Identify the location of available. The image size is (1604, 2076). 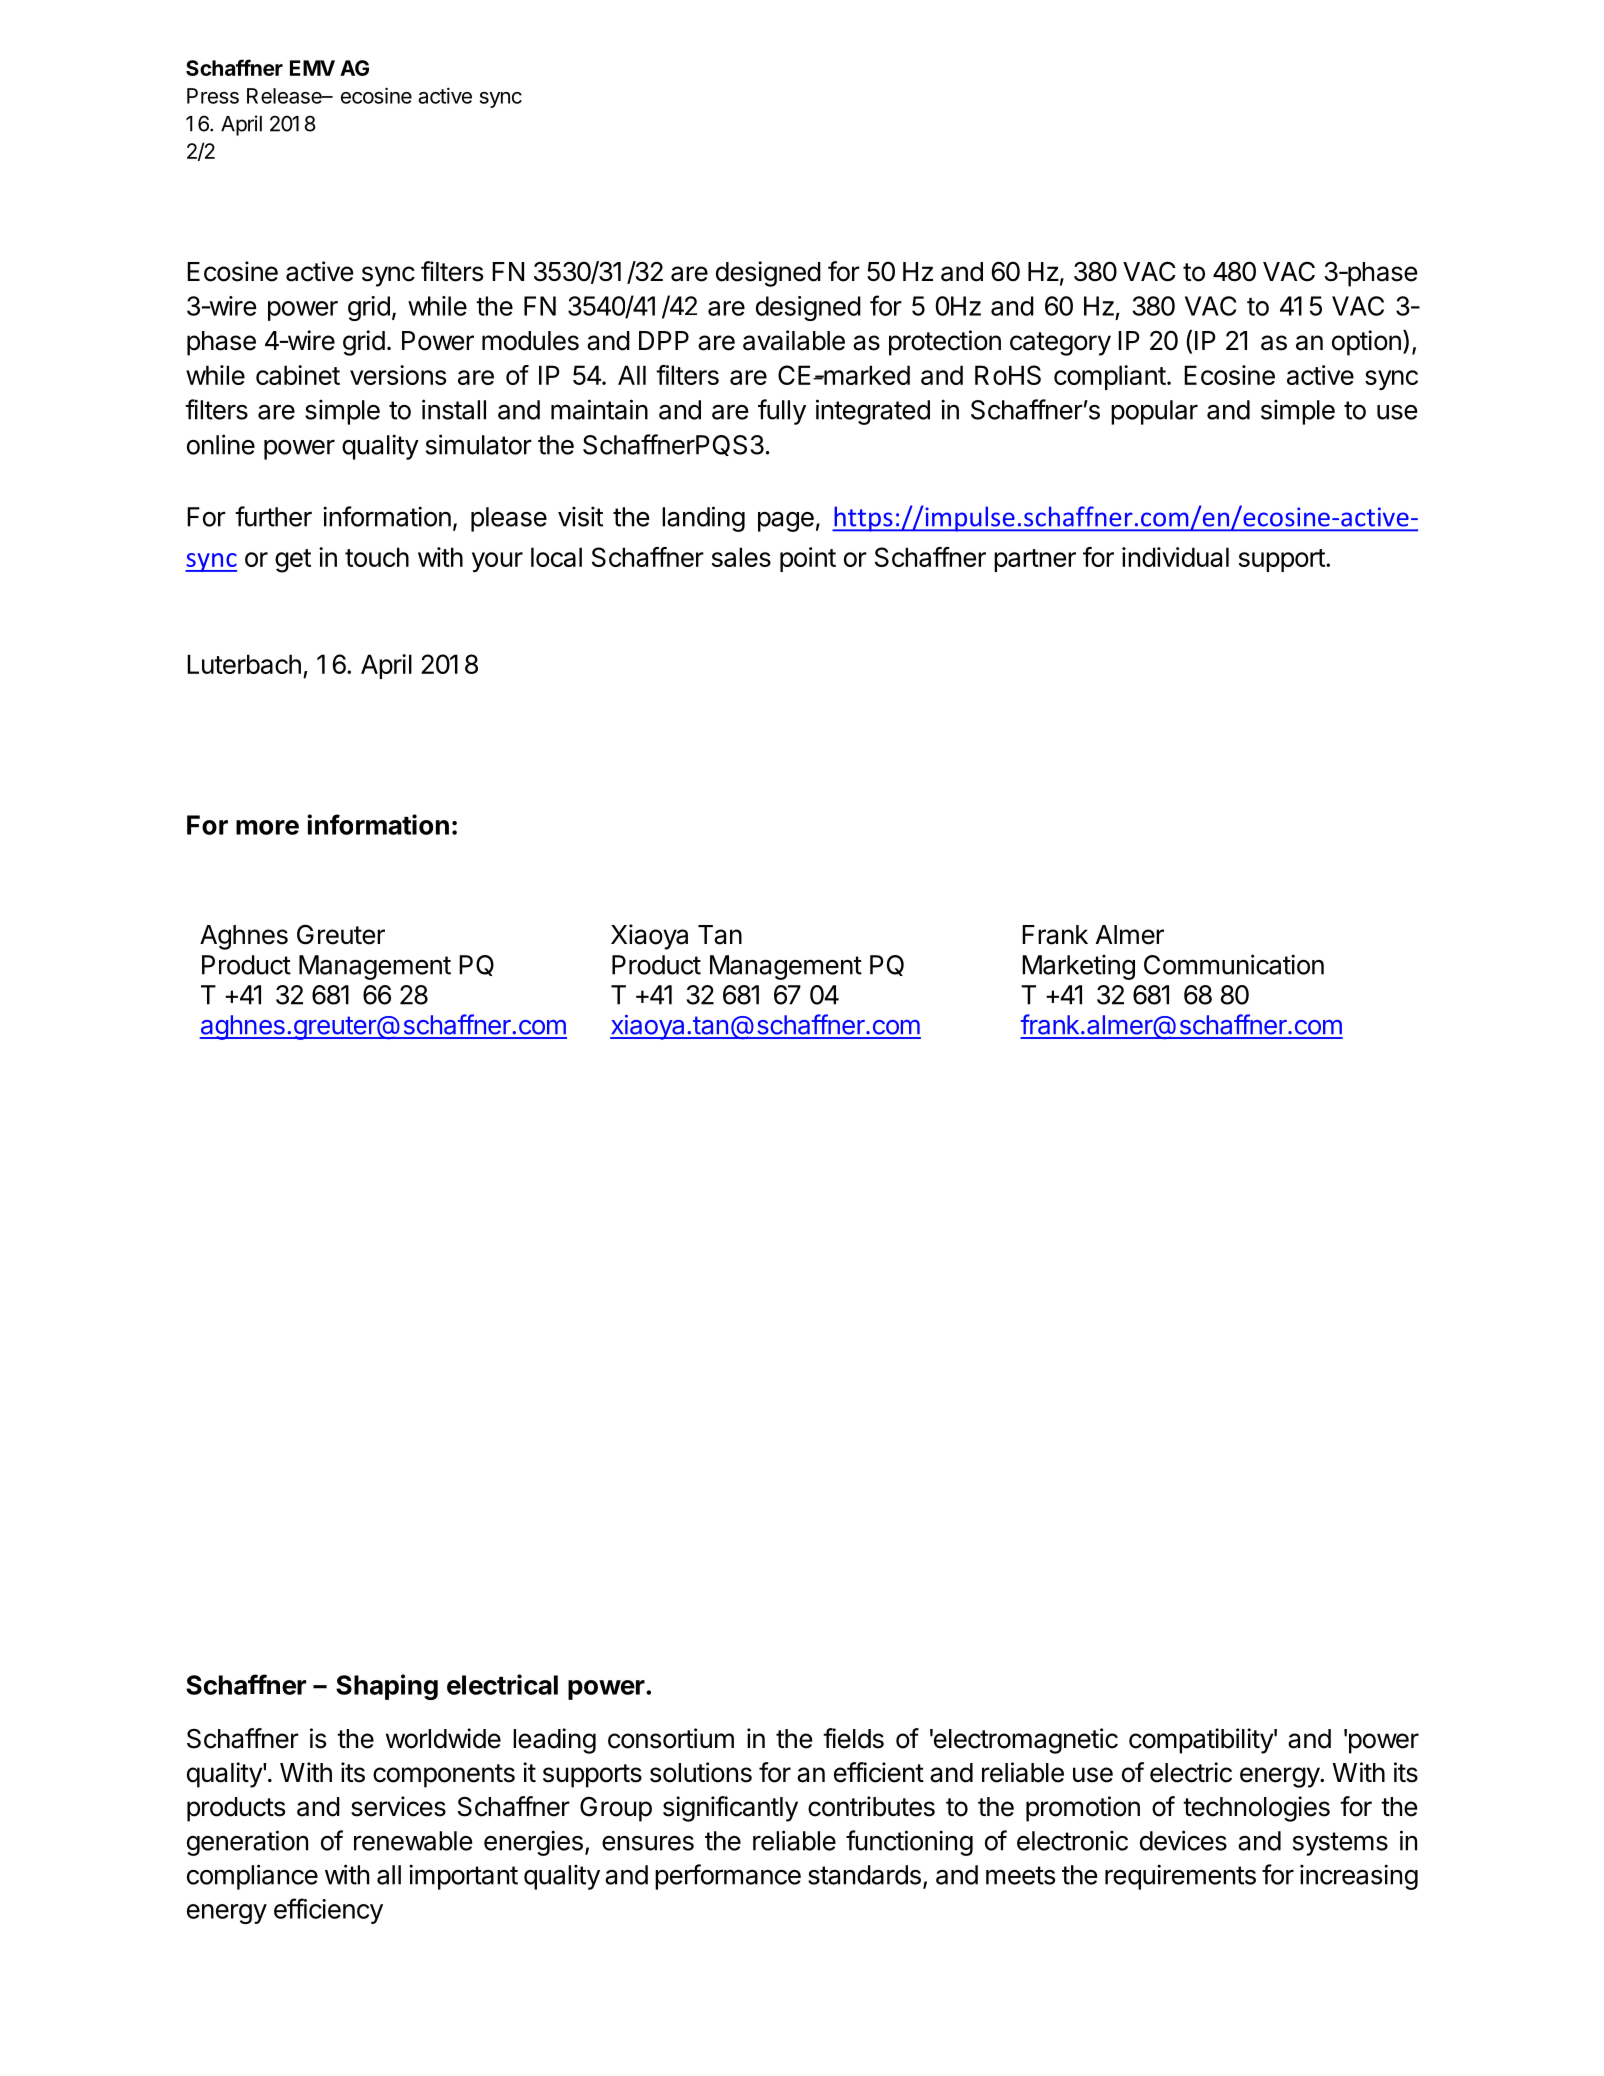
(794, 340).
